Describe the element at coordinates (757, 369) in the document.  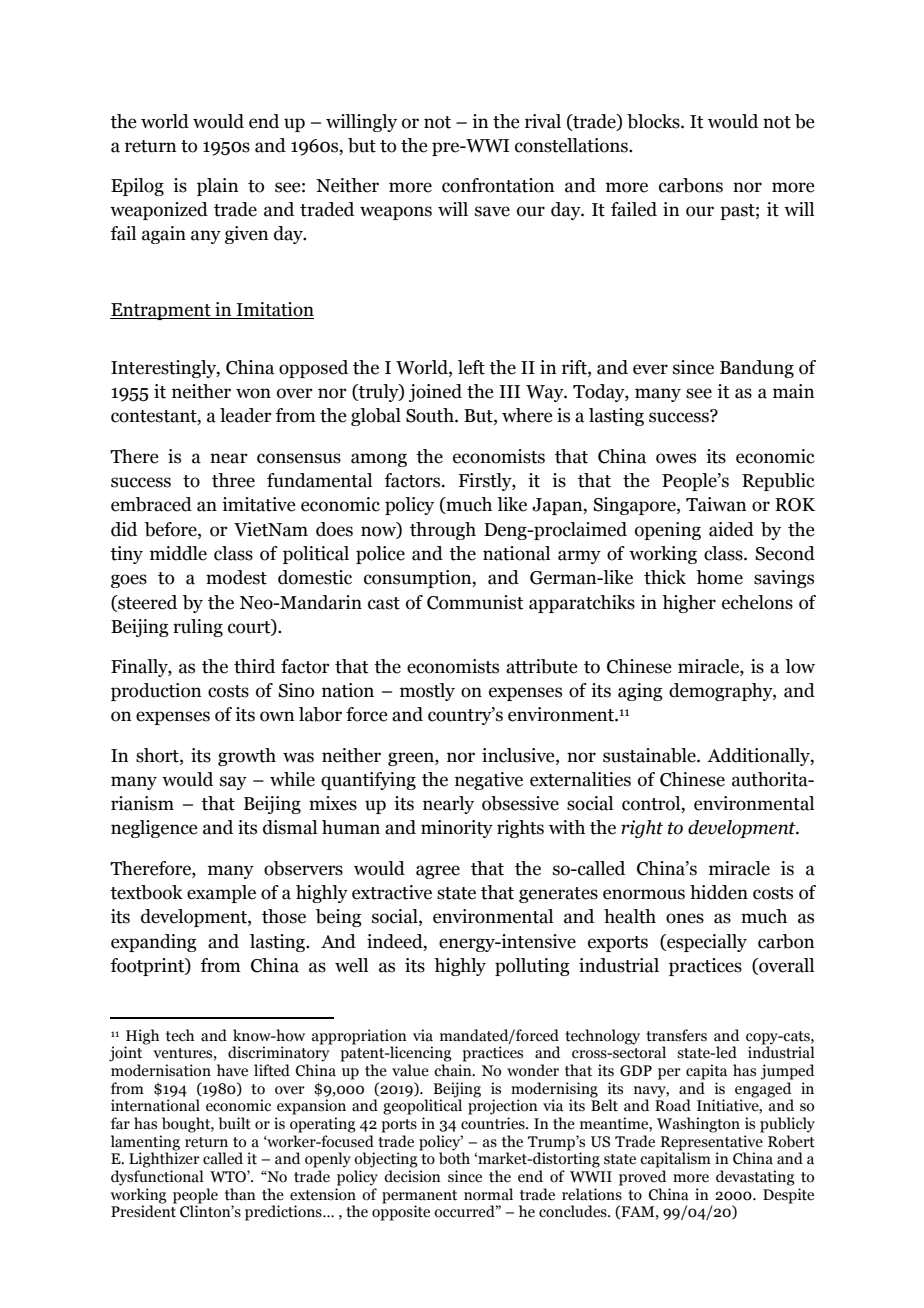
I see `Bandung` at that location.
